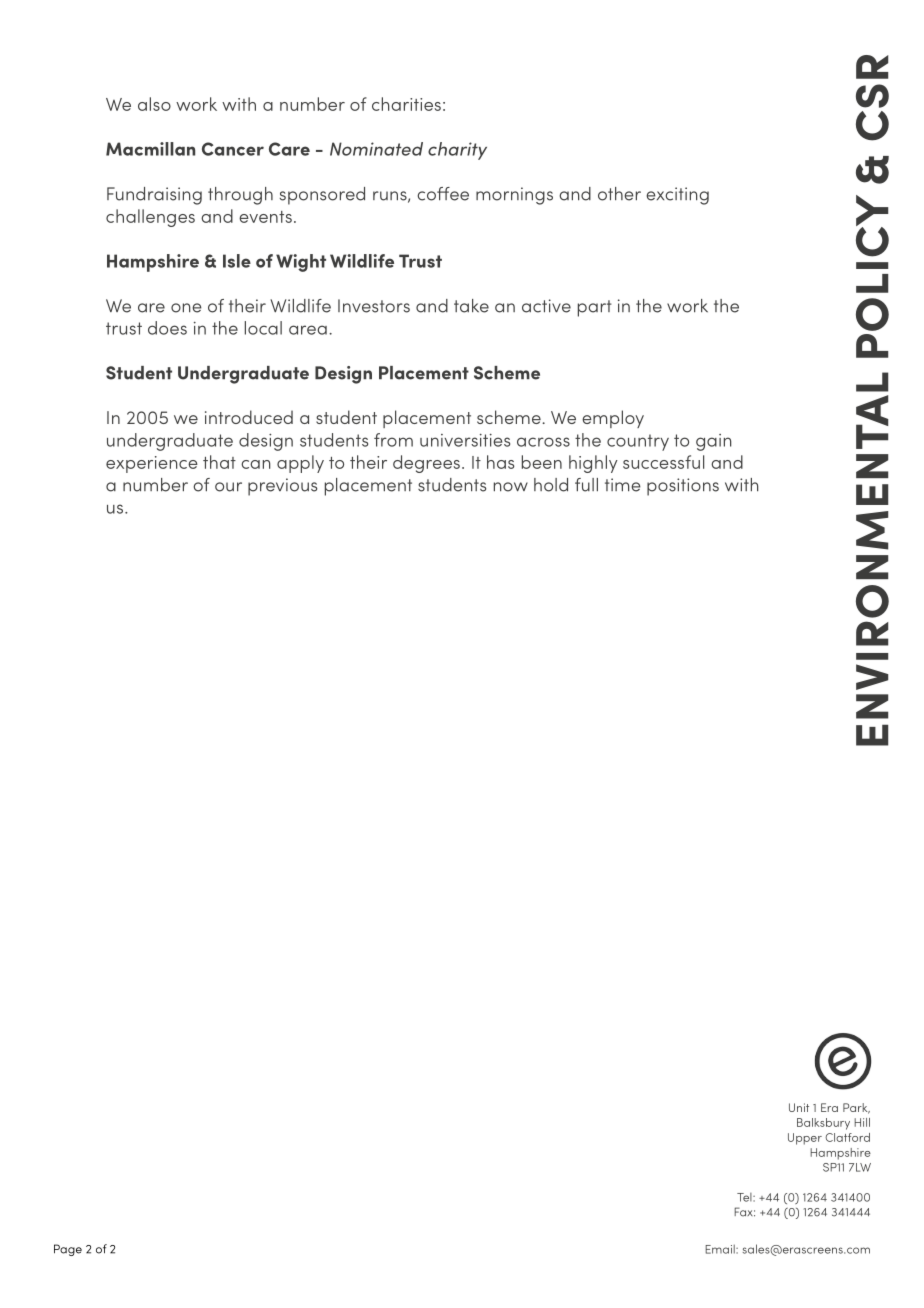  What do you see at coordinates (677, 196) in the screenshot?
I see `exciting` at bounding box center [677, 196].
